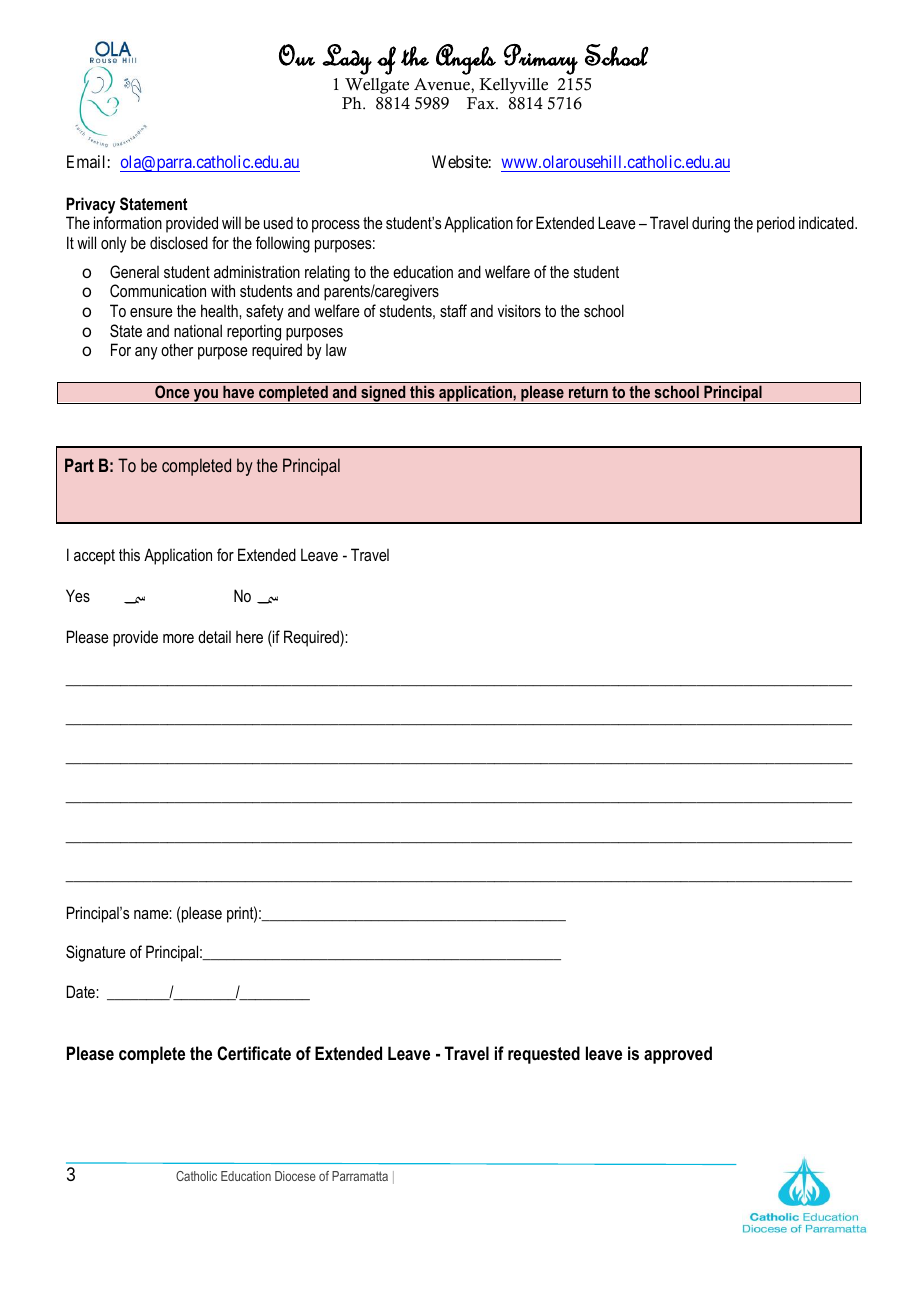 The height and width of the document is (1308, 924). I want to click on approved, so click(678, 1055).
